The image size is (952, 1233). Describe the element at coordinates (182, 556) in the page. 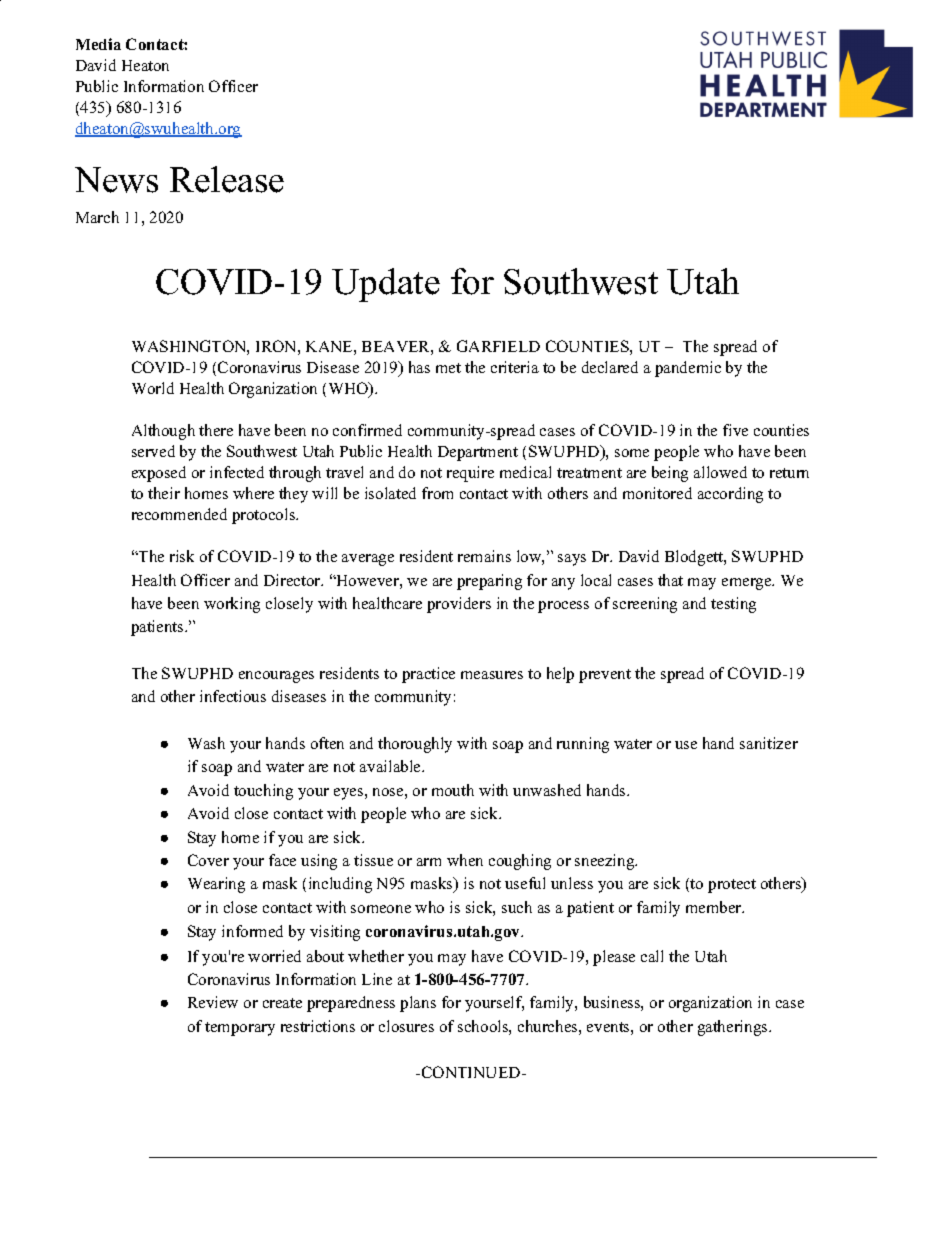

I see `risk` at that location.
